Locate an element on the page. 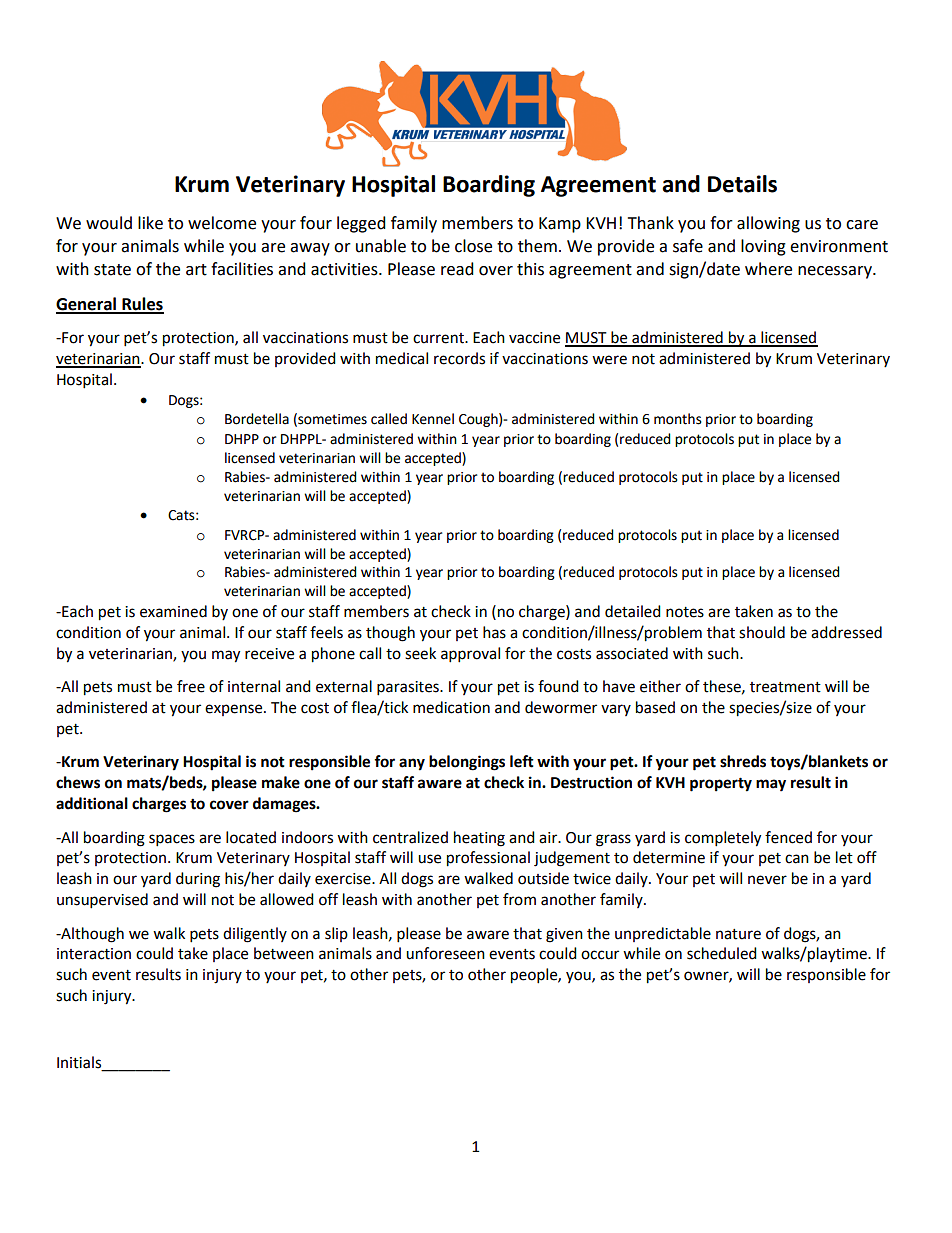 The width and height of the image is (952, 1233). notes is located at coordinates (685, 612).
